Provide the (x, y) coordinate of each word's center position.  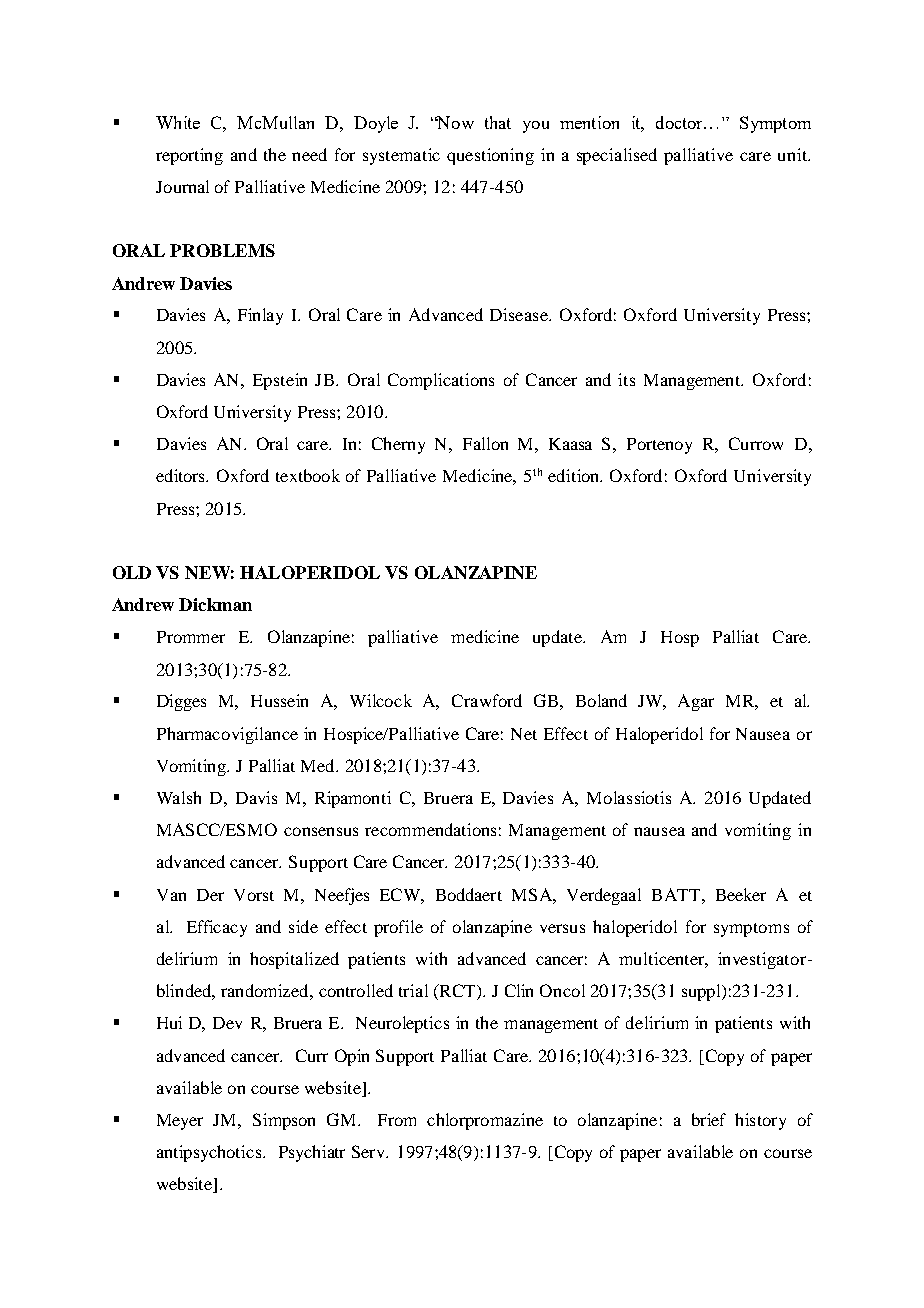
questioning (490, 156)
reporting (189, 156)
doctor (680, 122)
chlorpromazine (485, 1121)
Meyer (180, 1122)
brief (709, 1119)
